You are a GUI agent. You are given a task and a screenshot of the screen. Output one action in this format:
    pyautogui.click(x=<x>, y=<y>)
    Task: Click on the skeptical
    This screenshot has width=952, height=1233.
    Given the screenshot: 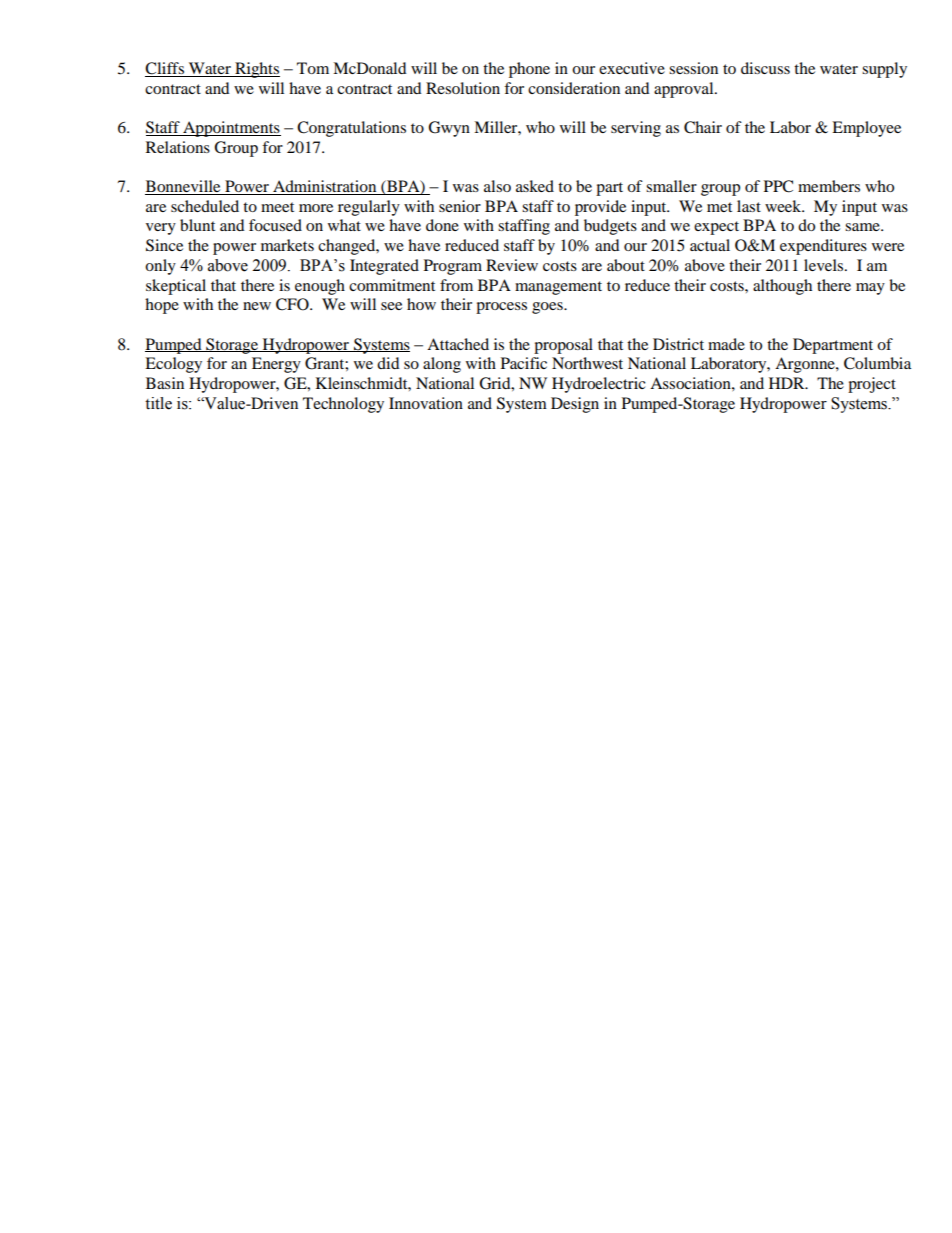 What is the action you would take?
    pyautogui.click(x=176, y=287)
